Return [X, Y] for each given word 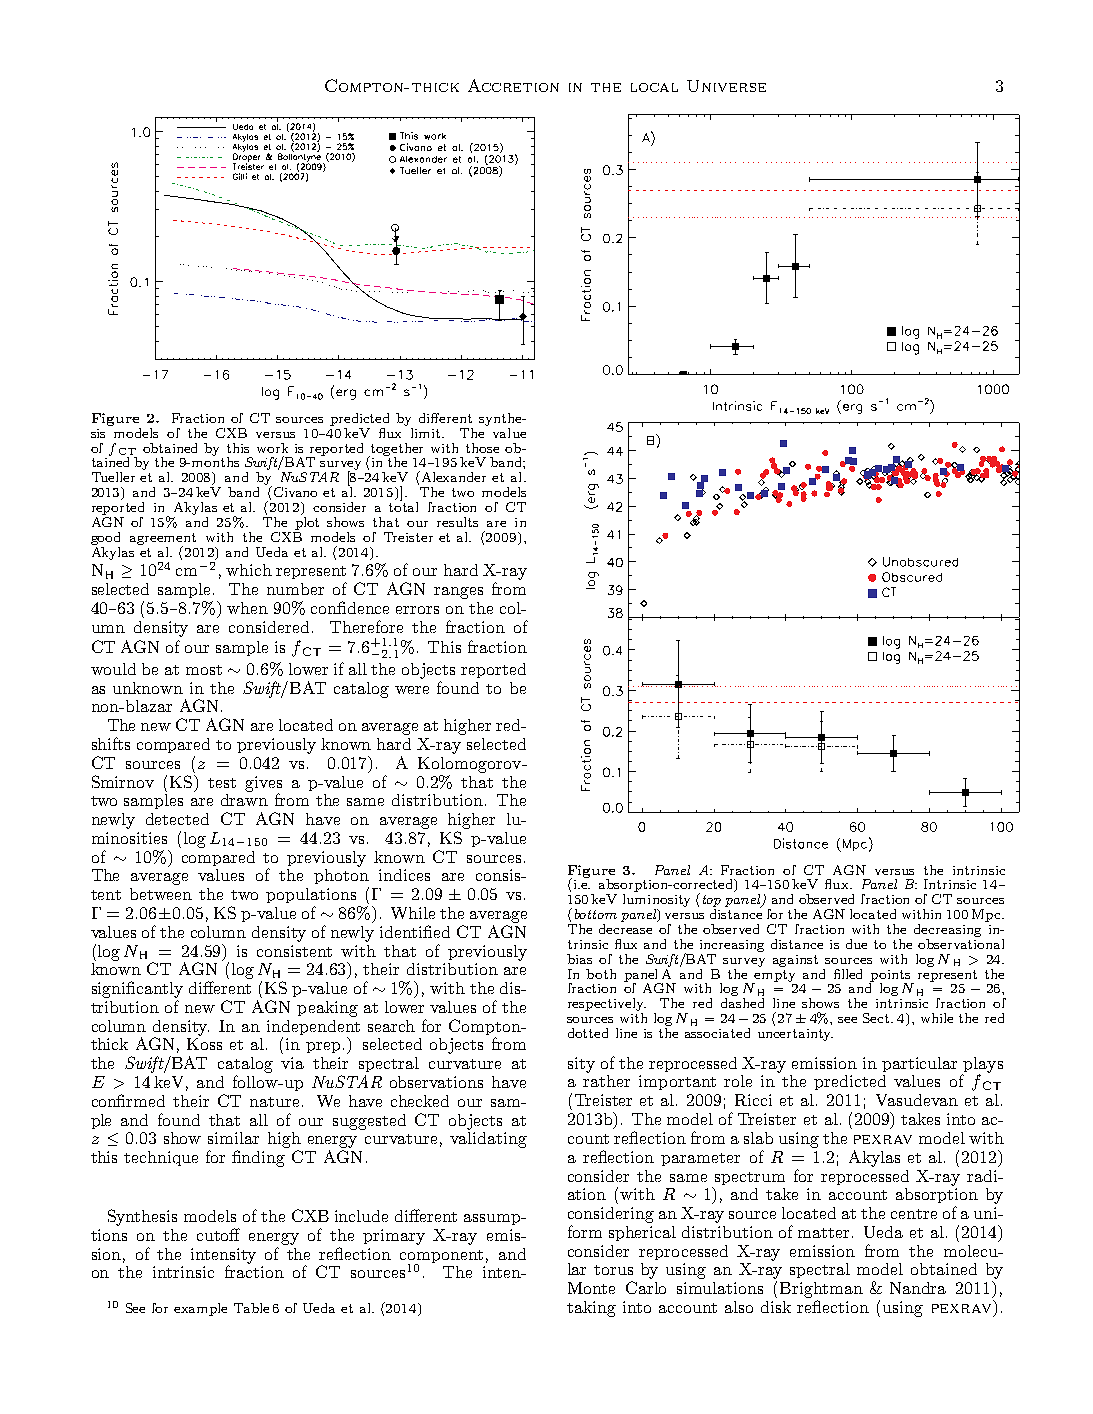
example [200, 1309]
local [654, 87]
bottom [596, 914]
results [457, 522]
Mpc [987, 915]
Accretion [513, 85]
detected [177, 819]
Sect [877, 1018]
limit [427, 433]
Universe [726, 86]
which [249, 570]
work [272, 448]
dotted [588, 1033]
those [482, 448]
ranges [458, 593]
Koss [204, 1044]
